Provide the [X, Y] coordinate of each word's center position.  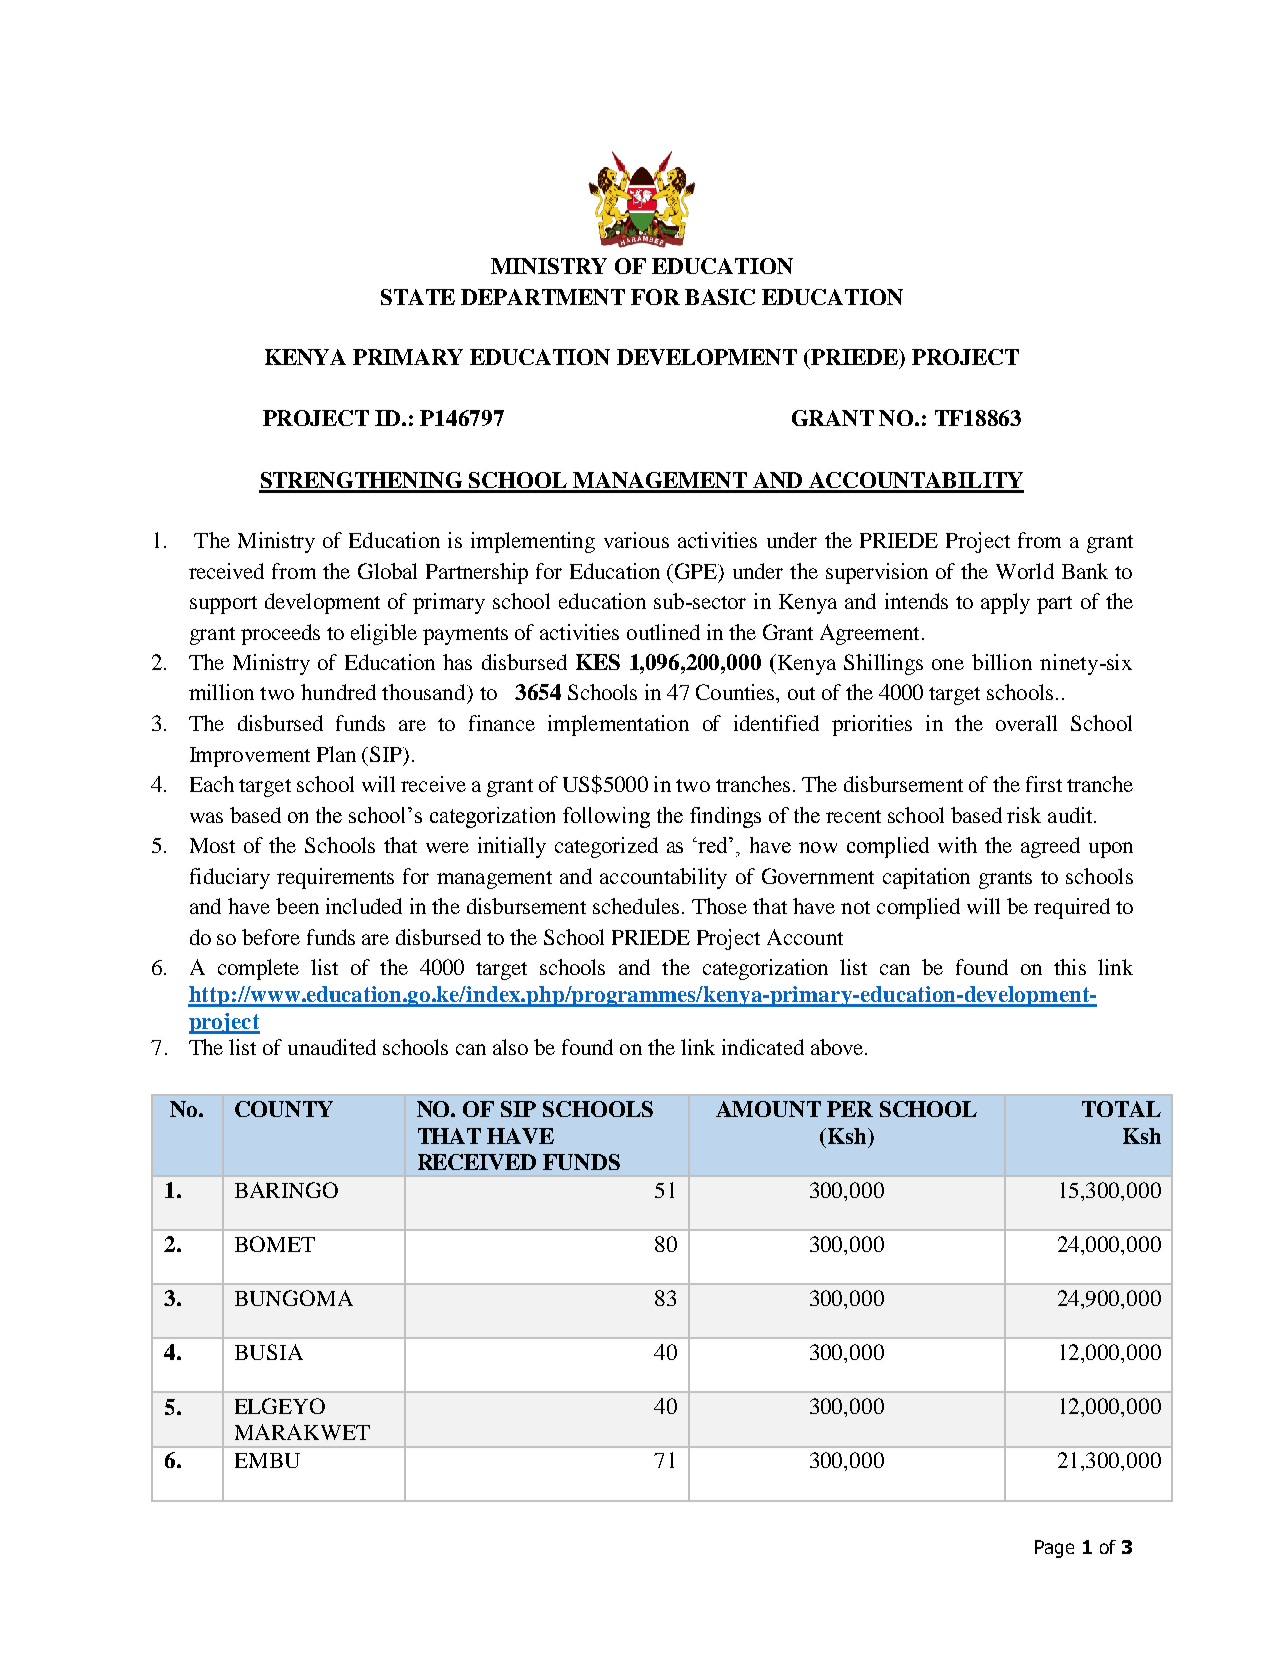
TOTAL [1121, 1109]
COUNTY [284, 1109]
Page [1054, 1549]
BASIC [720, 297]
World [1025, 571]
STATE [418, 297]
